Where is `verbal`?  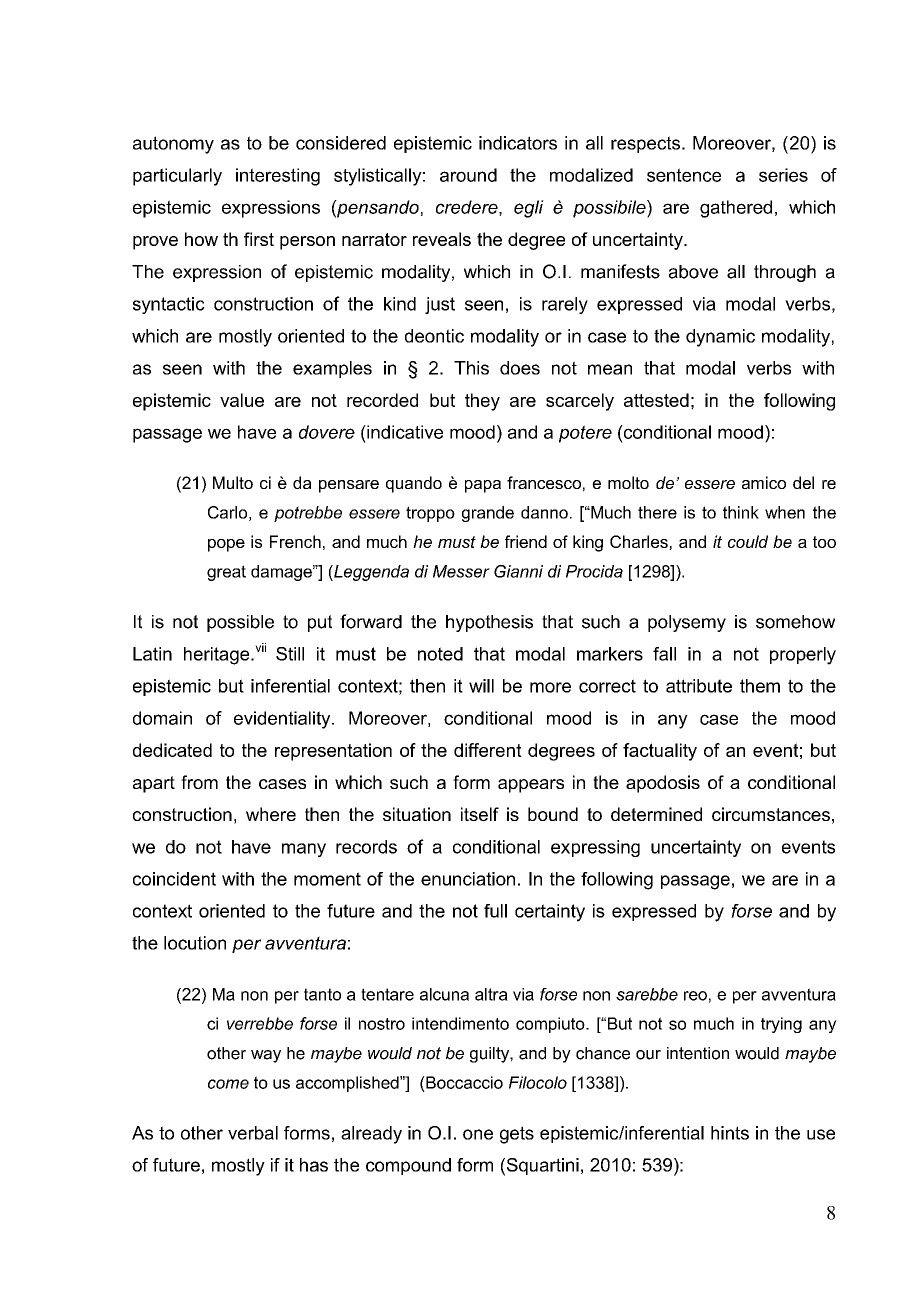 verbal is located at coordinates (253, 1133).
